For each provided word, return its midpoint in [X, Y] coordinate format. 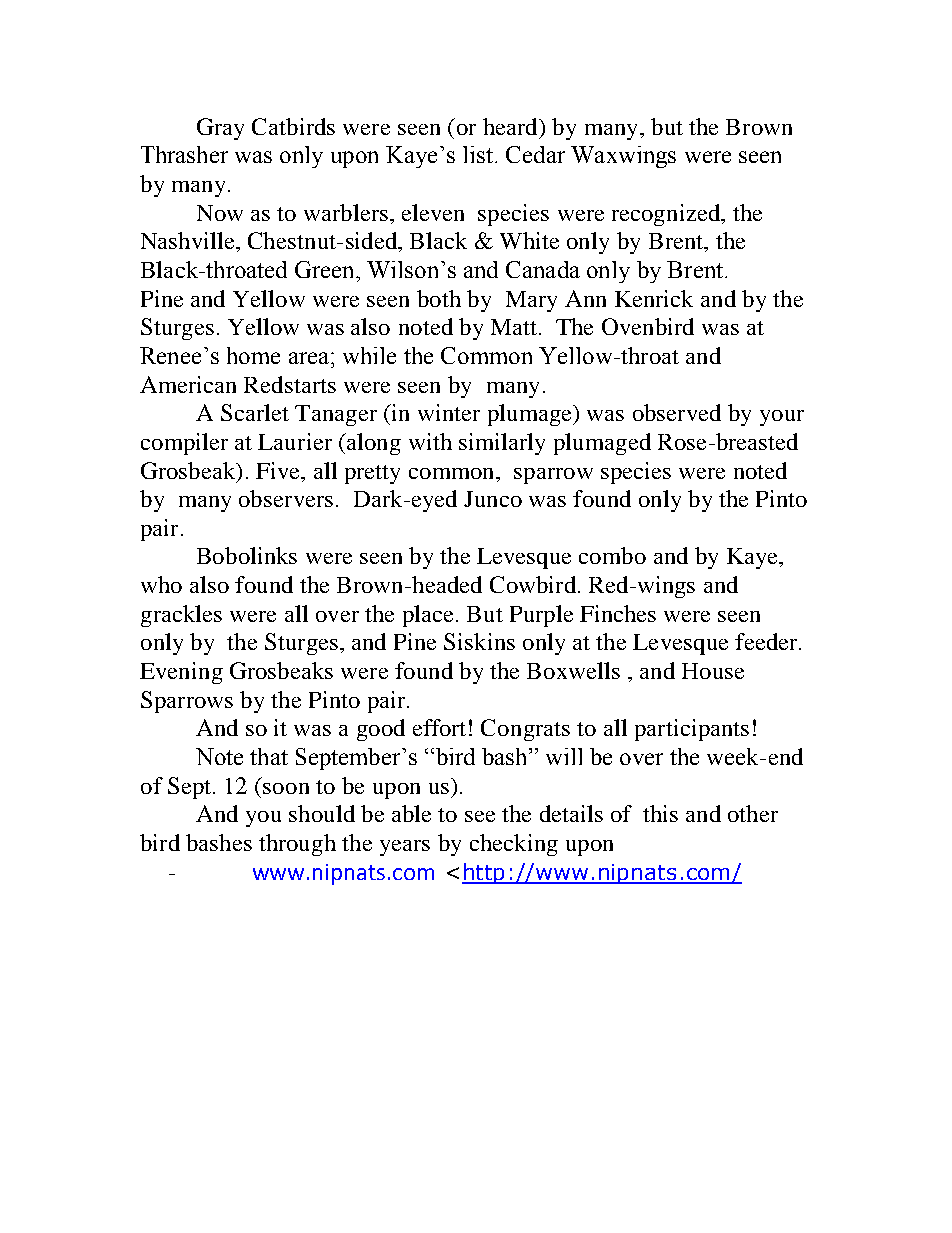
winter [449, 412]
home [253, 355]
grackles [181, 616]
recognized [667, 215]
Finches [618, 613]
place [428, 616]
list [478, 154]
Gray [220, 129]
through [297, 845]
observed [677, 412]
